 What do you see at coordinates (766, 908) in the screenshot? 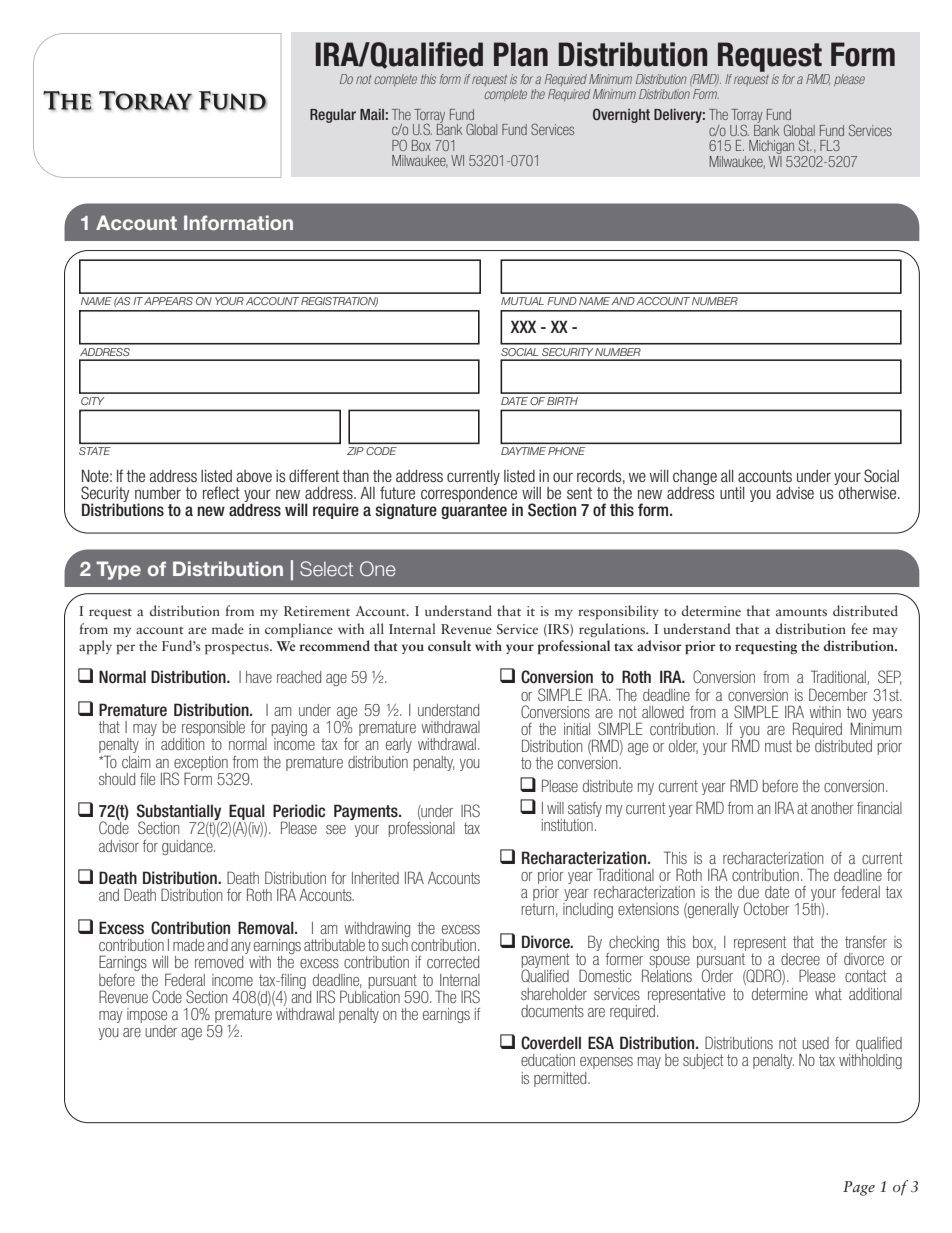
I see `October` at bounding box center [766, 908].
